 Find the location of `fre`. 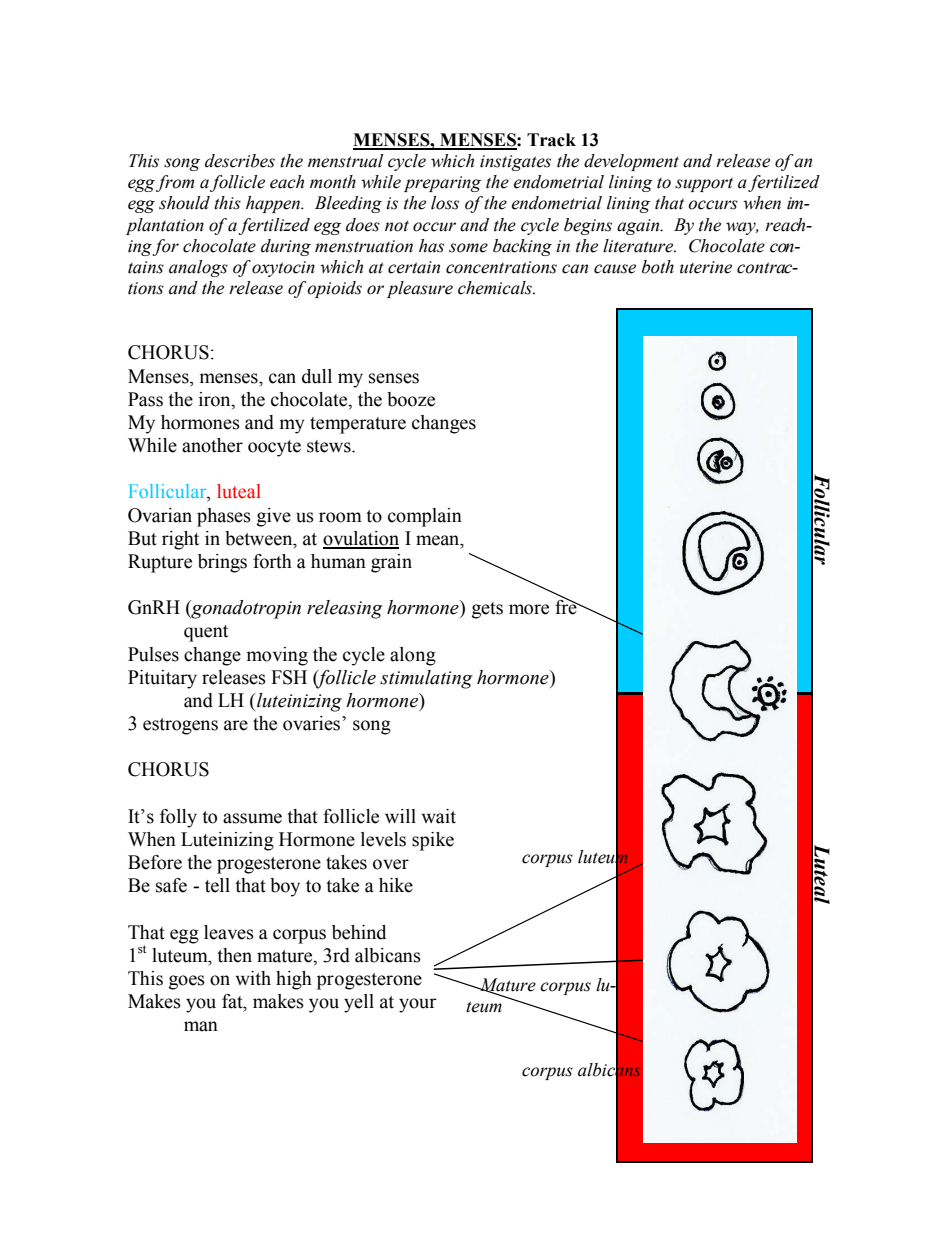

fre is located at coordinates (567, 606).
